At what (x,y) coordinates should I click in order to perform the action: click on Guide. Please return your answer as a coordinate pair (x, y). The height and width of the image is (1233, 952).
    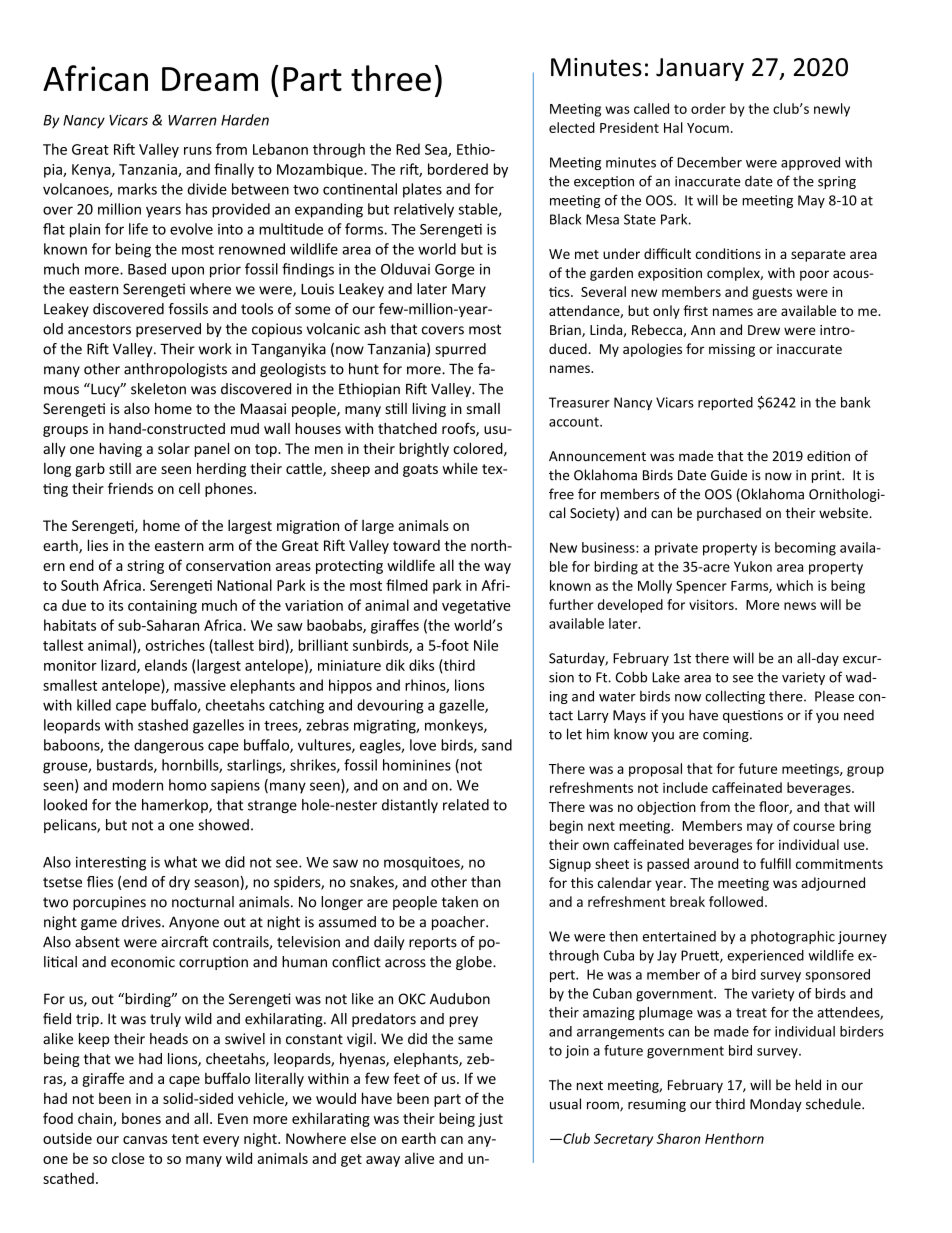
    Looking at the image, I should click on (729, 475).
